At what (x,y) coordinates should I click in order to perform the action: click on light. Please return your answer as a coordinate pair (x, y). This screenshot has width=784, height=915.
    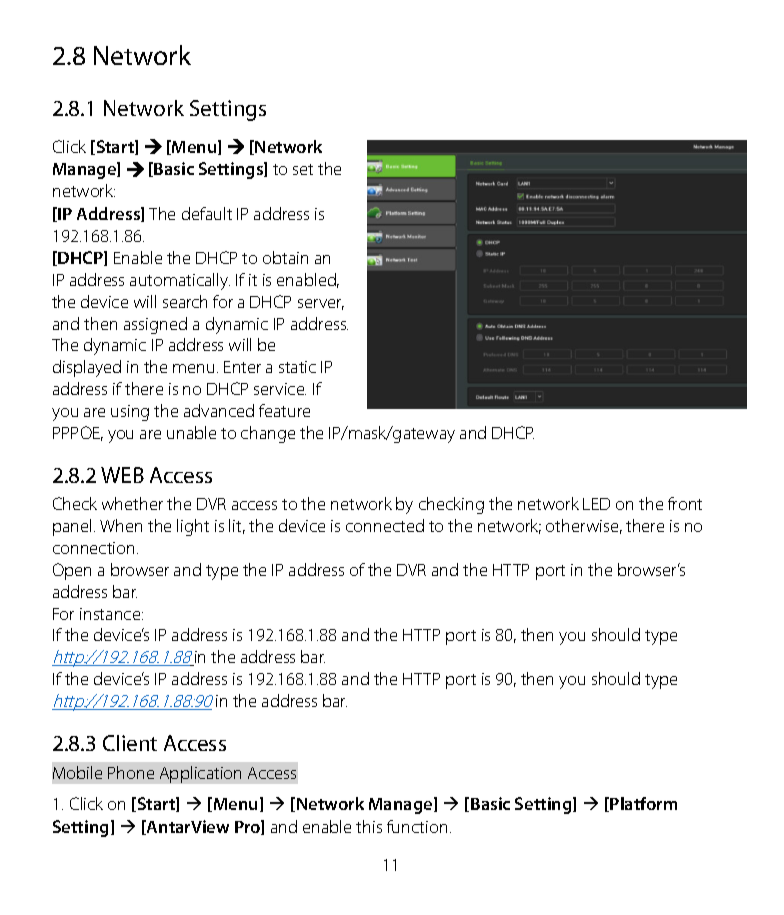
    Looking at the image, I should click on (193, 527).
